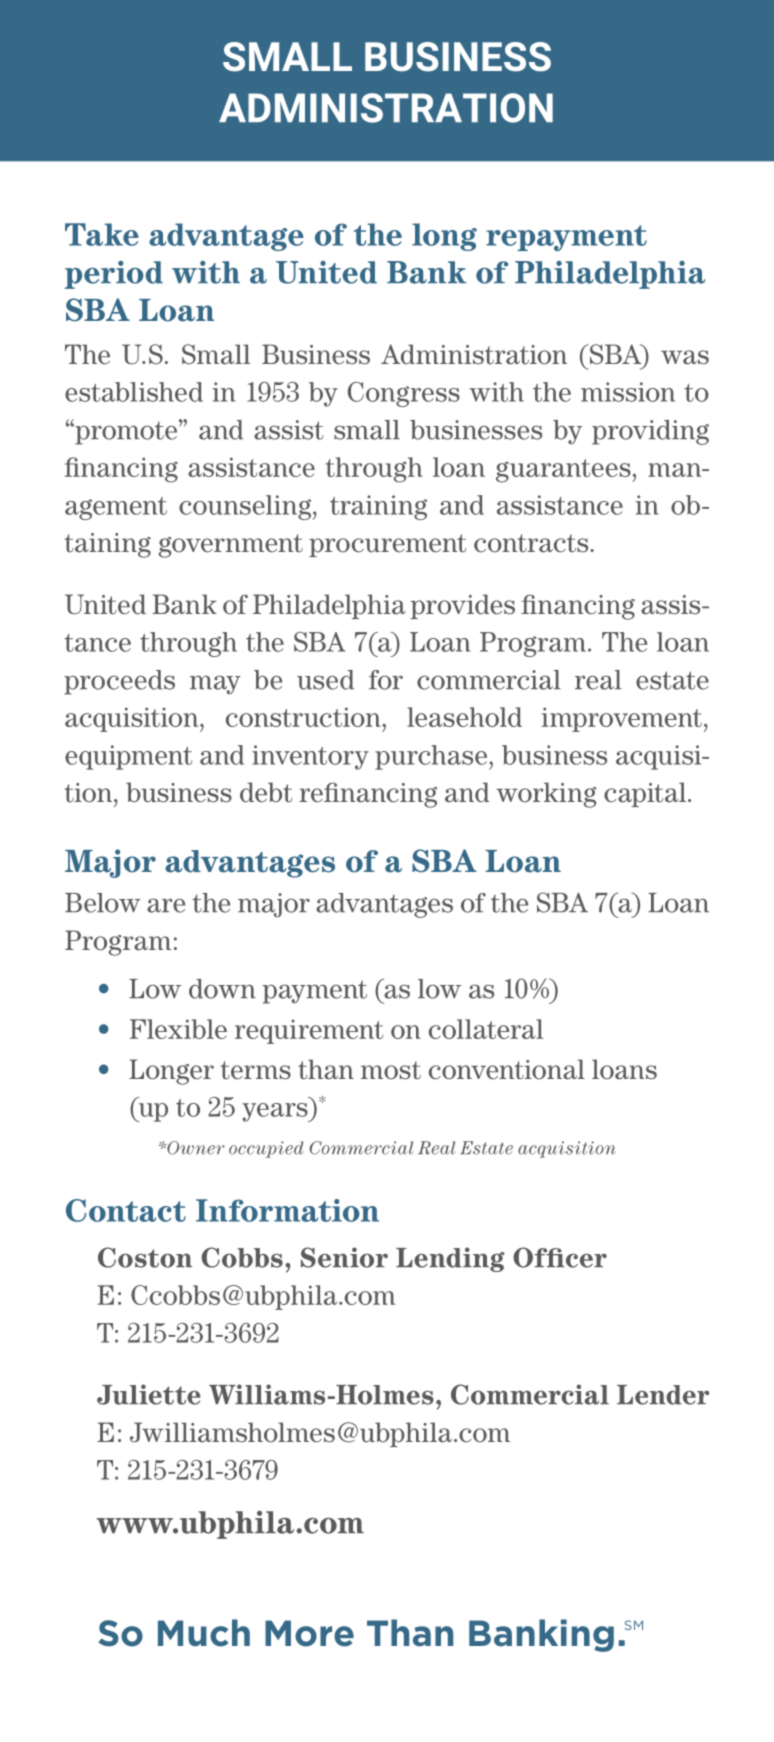 Image resolution: width=774 pixels, height=1742 pixels. What do you see at coordinates (404, 394) in the screenshot?
I see `Congress` at bounding box center [404, 394].
